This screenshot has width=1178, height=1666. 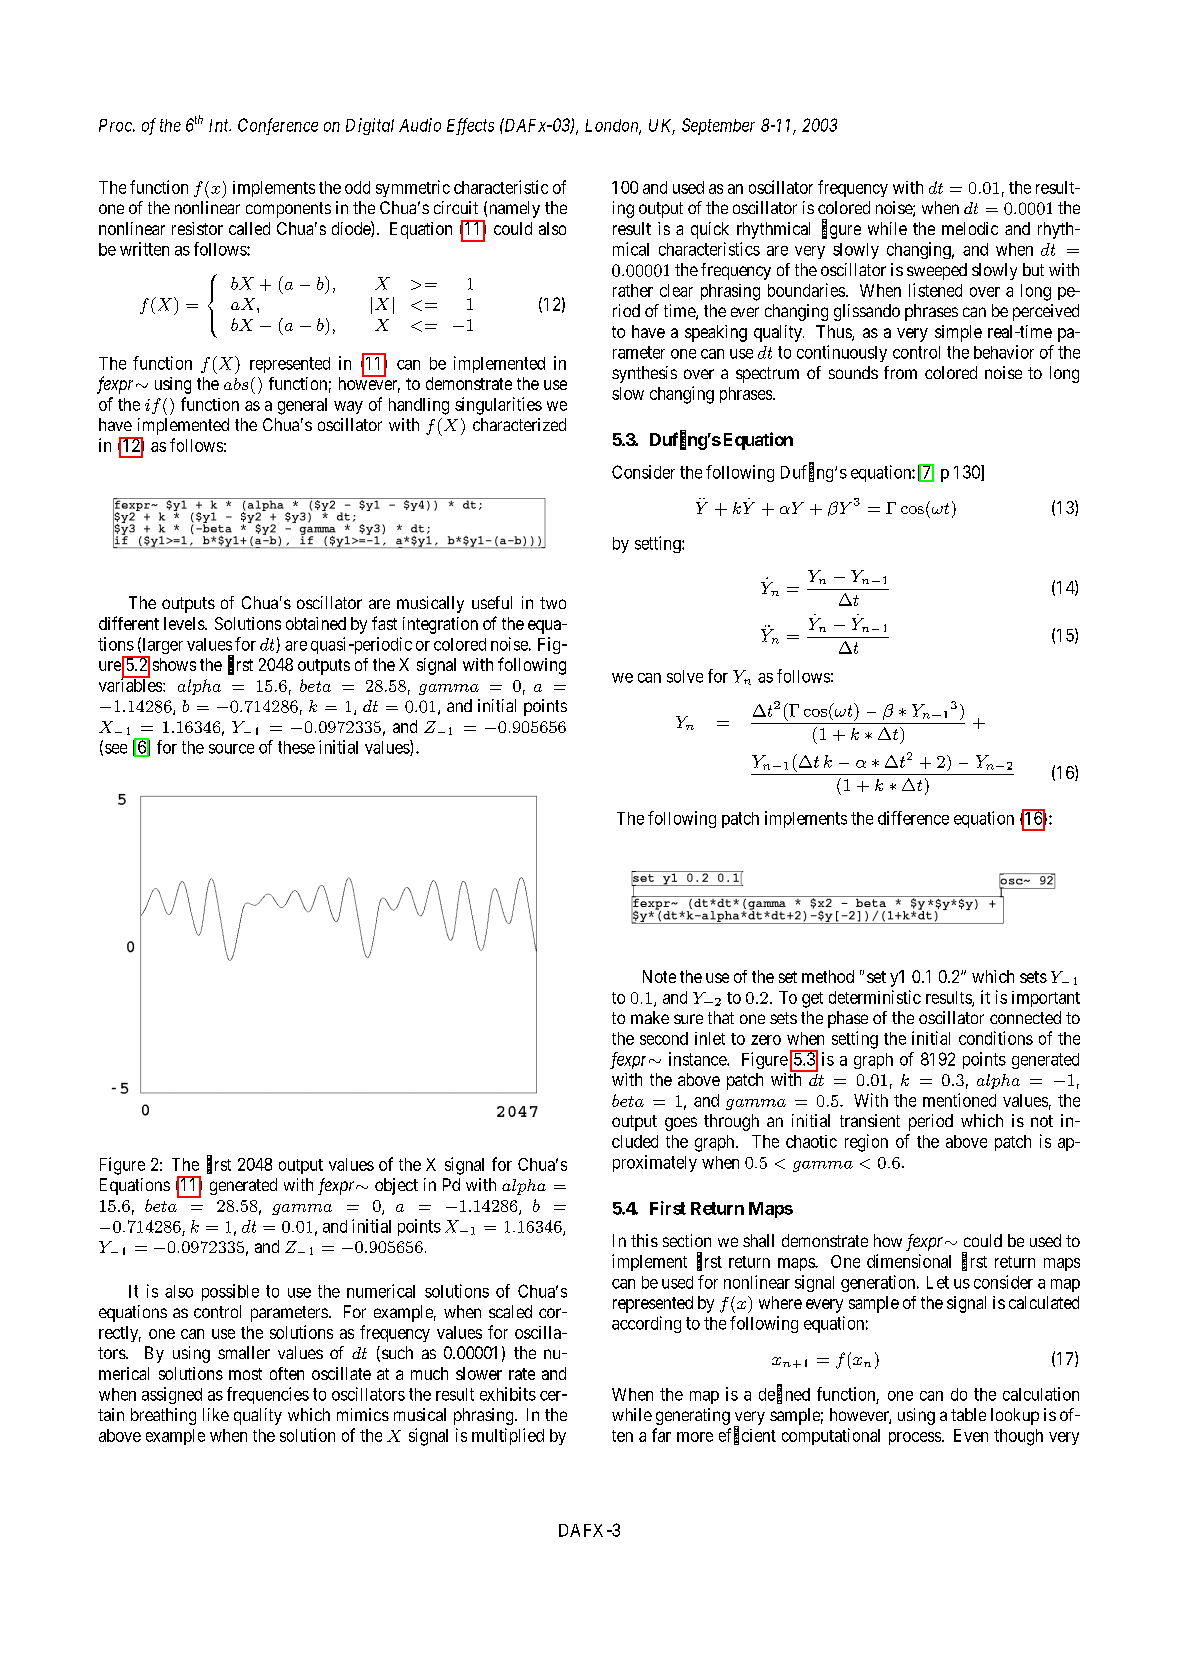 I want to click on melodic, so click(x=970, y=228).
